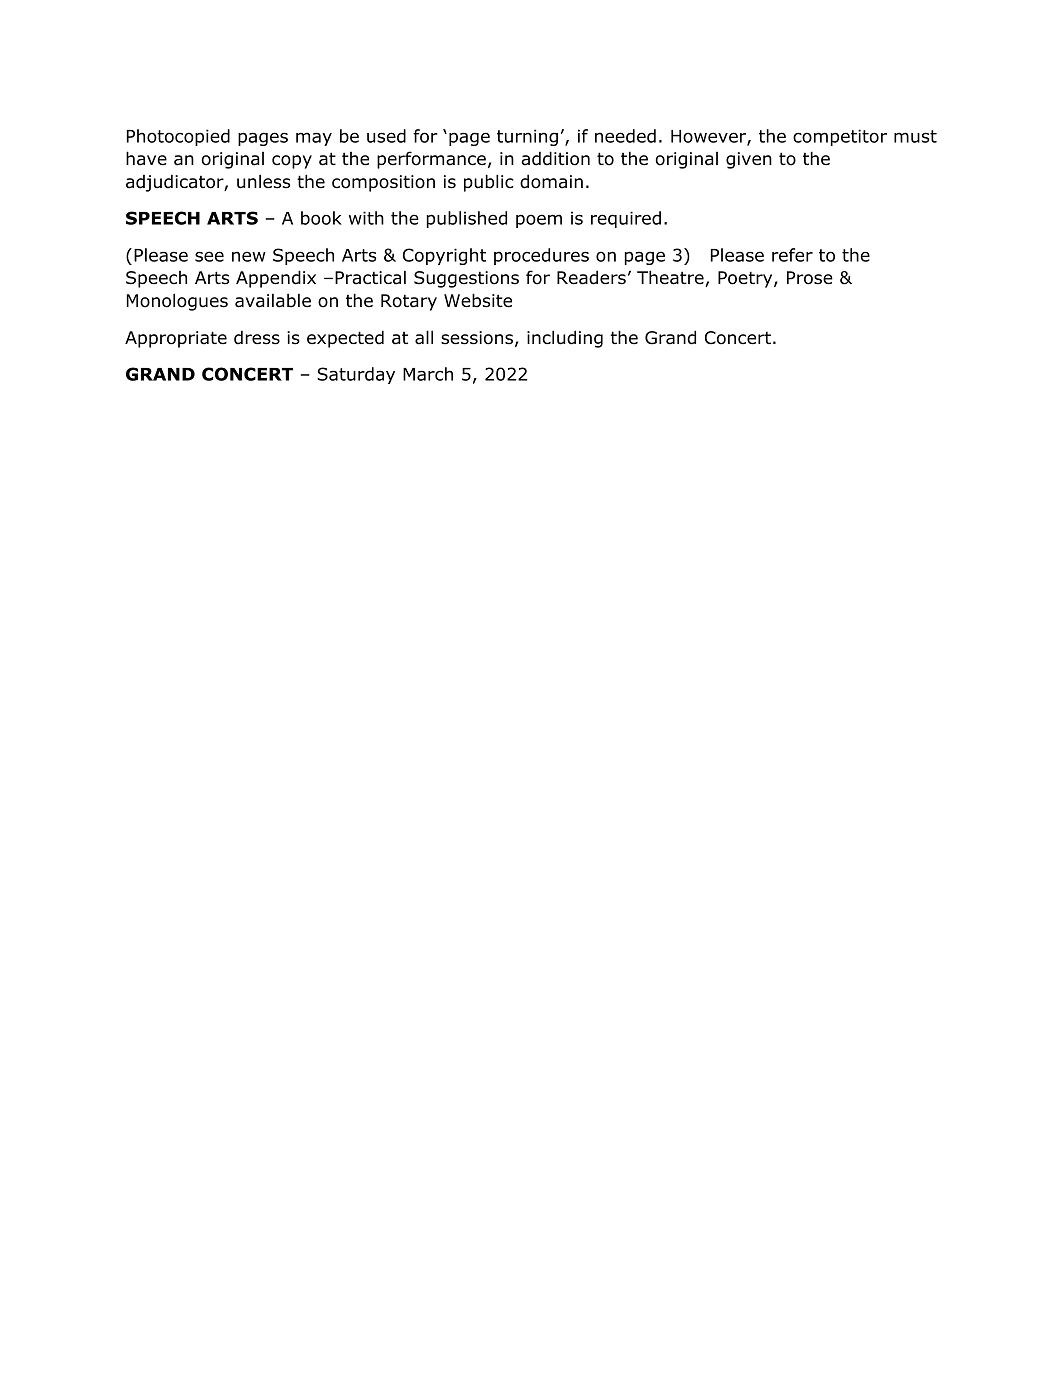 The width and height of the screenshot is (1064, 1377). I want to click on refer, so click(792, 255).
